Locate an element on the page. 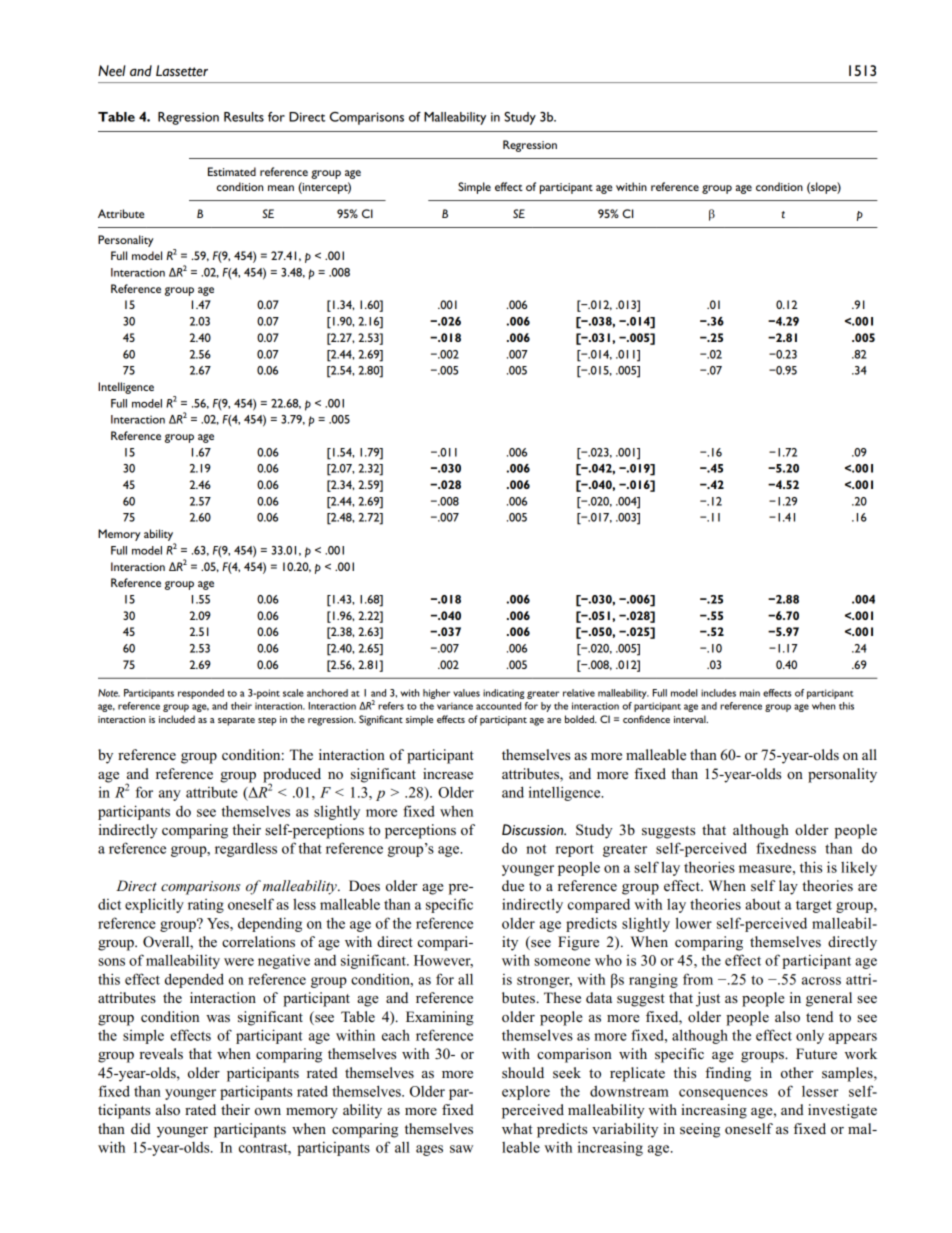 This page has width=952, height=1233. mean is located at coordinates (281, 188).
